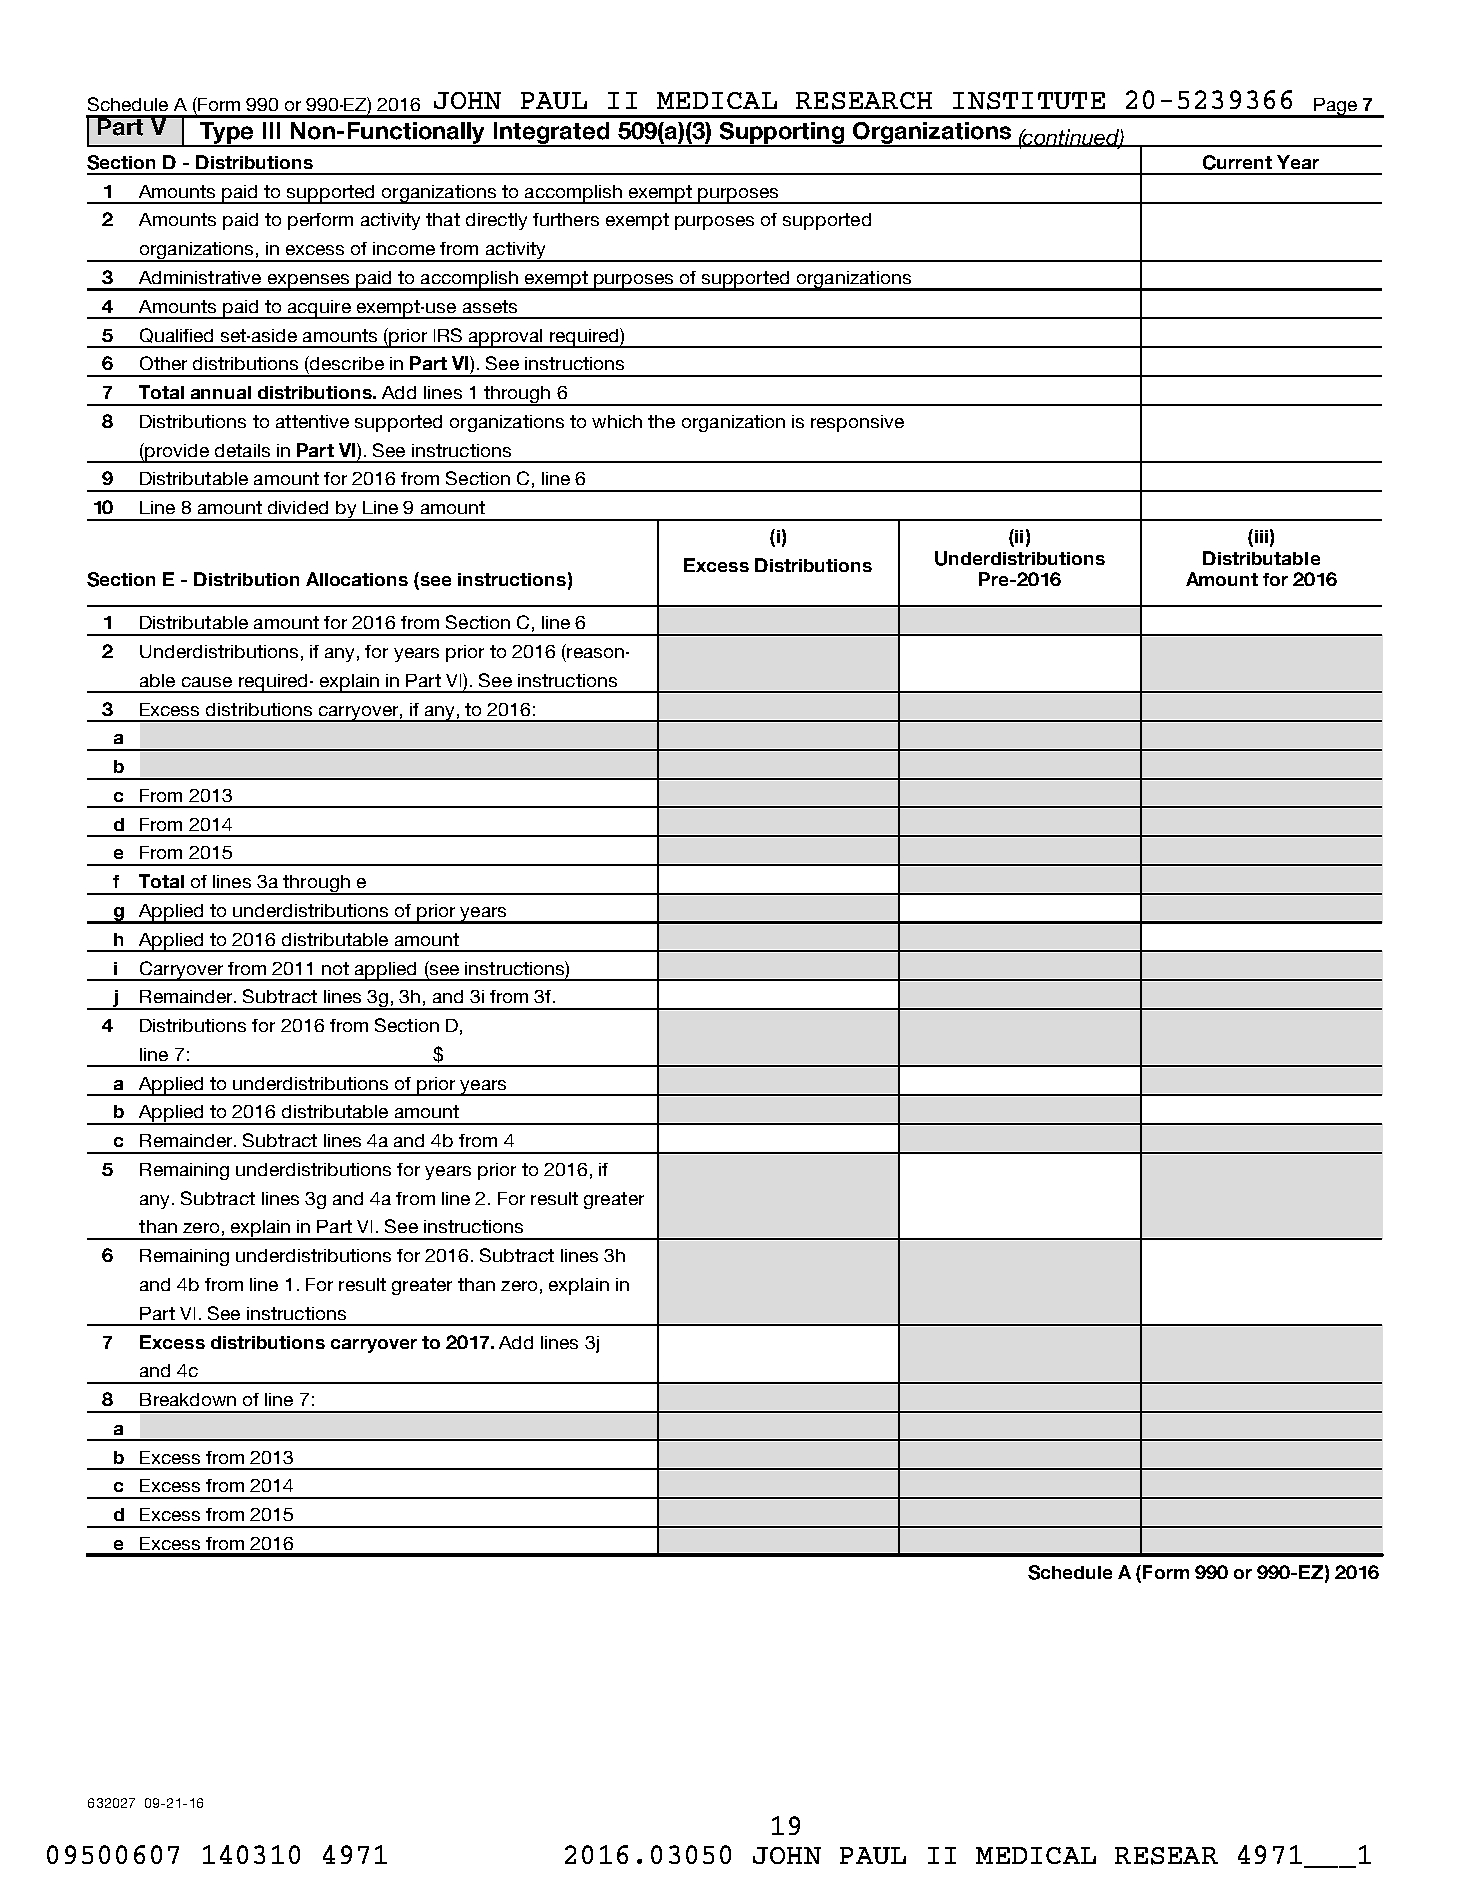  Describe the element at coordinates (1237, 162) in the screenshot. I see `Current` at that location.
